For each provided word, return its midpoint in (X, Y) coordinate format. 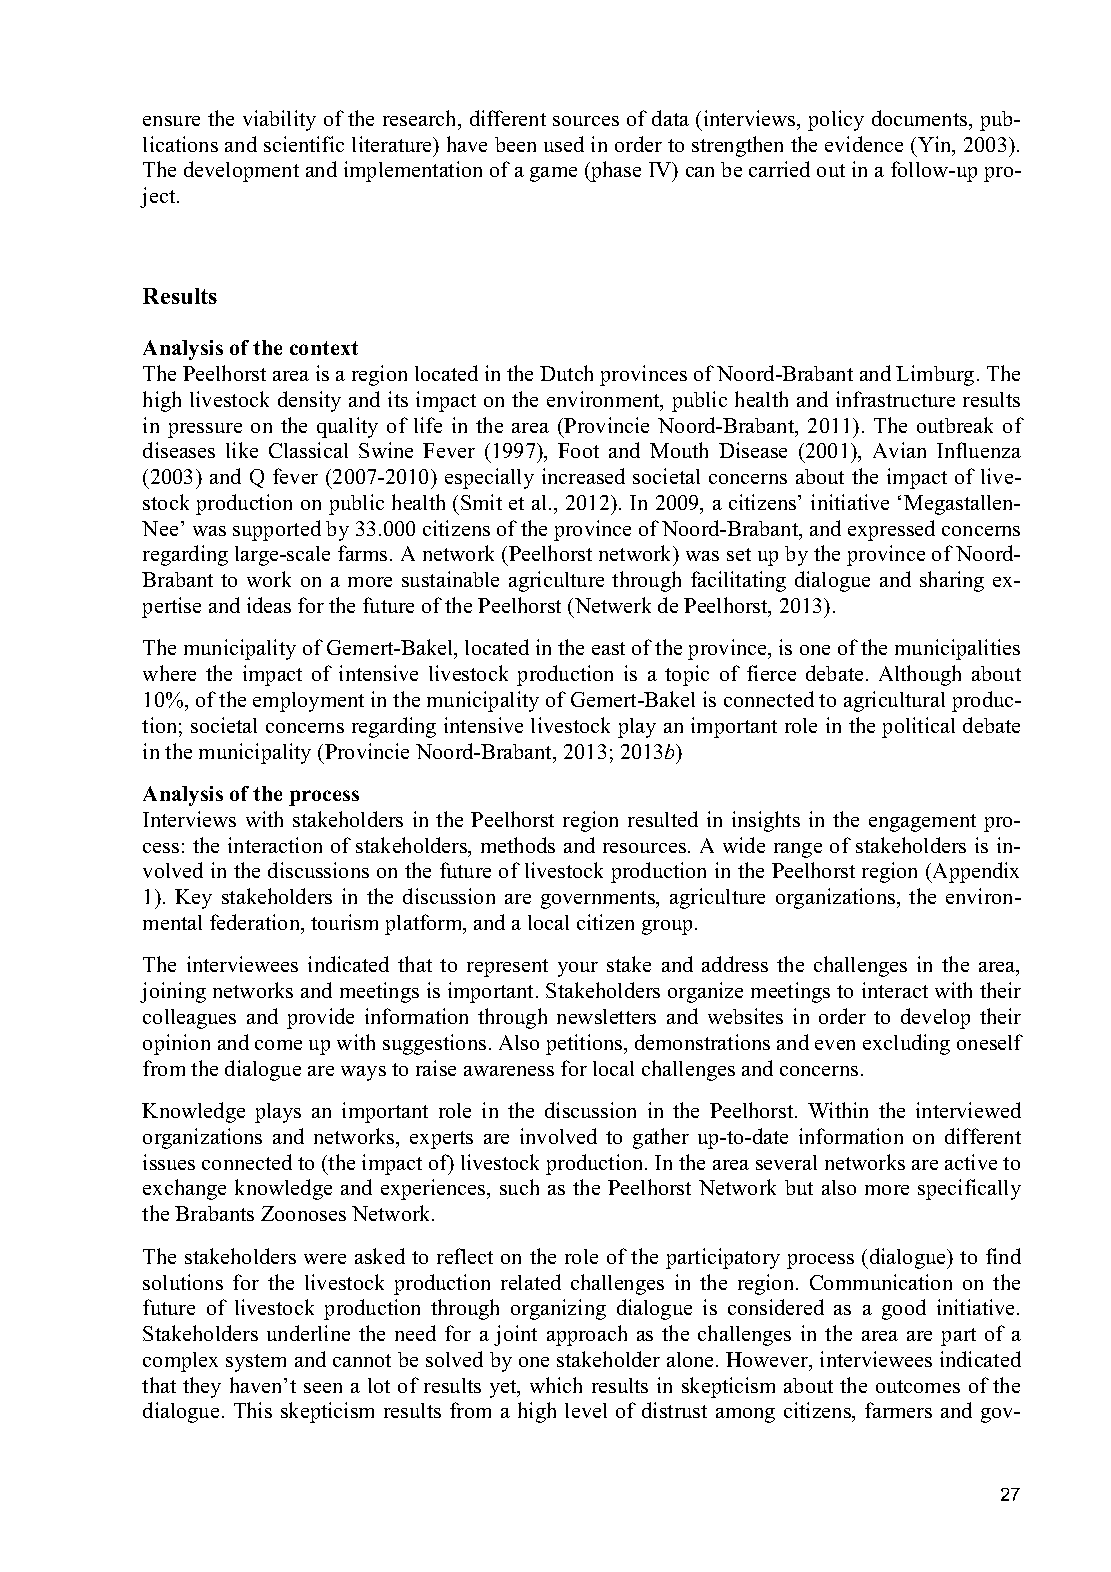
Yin (936, 145)
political (918, 727)
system (256, 1363)
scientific (304, 144)
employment (308, 702)
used (564, 144)
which (556, 1385)
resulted (663, 819)
